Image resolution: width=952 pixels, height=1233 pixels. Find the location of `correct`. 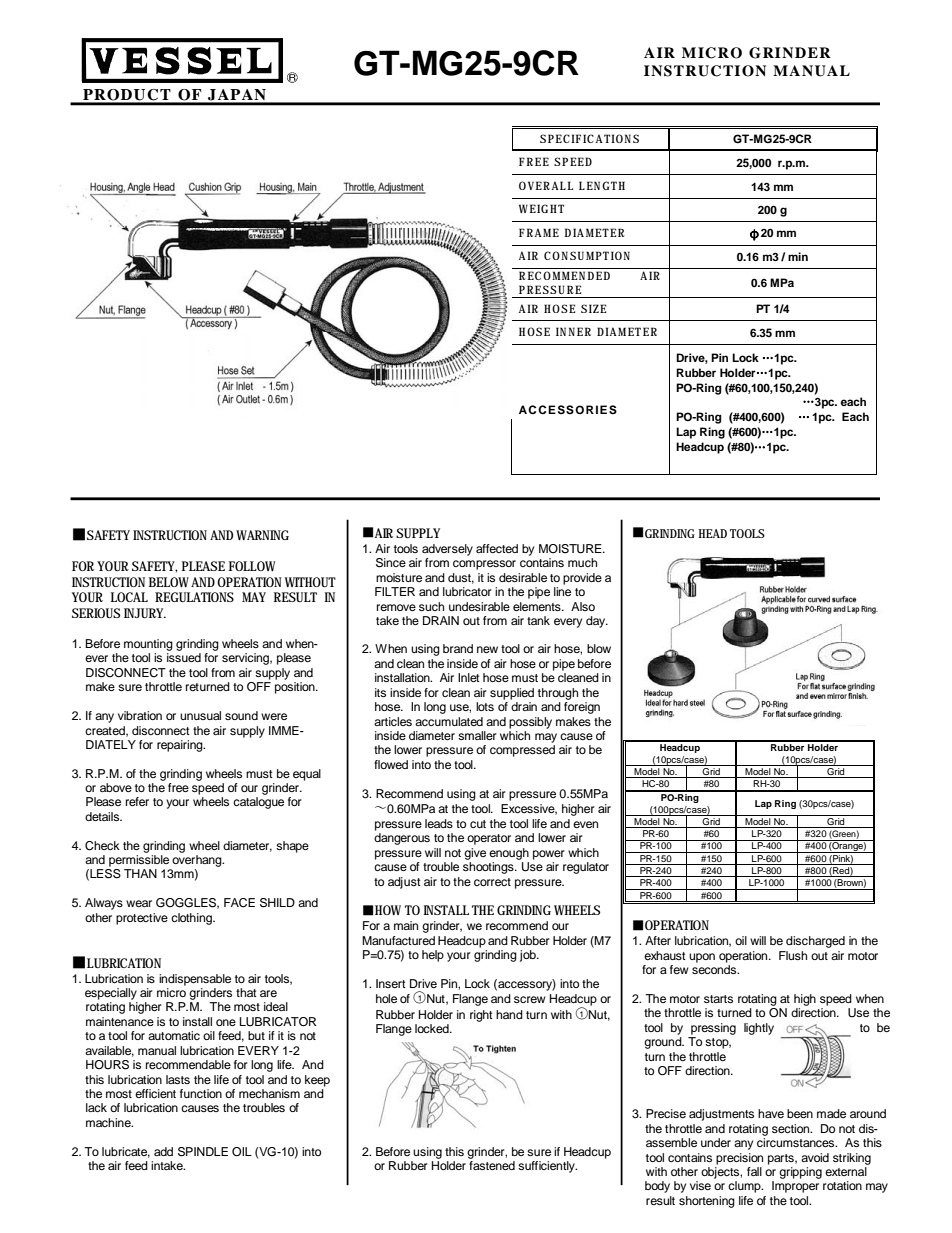

correct is located at coordinates (492, 882).
